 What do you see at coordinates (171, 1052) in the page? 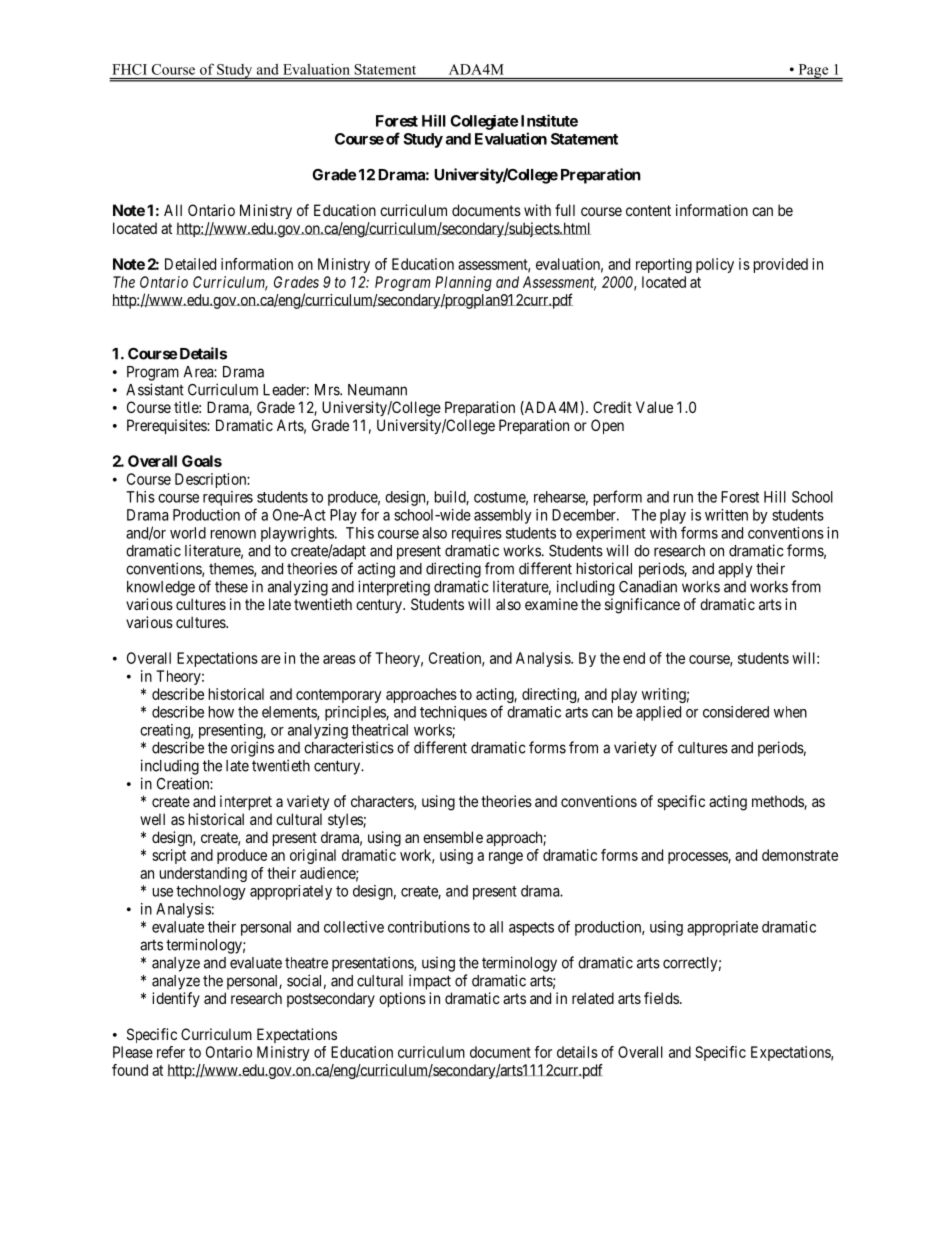
I see `refer` at bounding box center [171, 1052].
